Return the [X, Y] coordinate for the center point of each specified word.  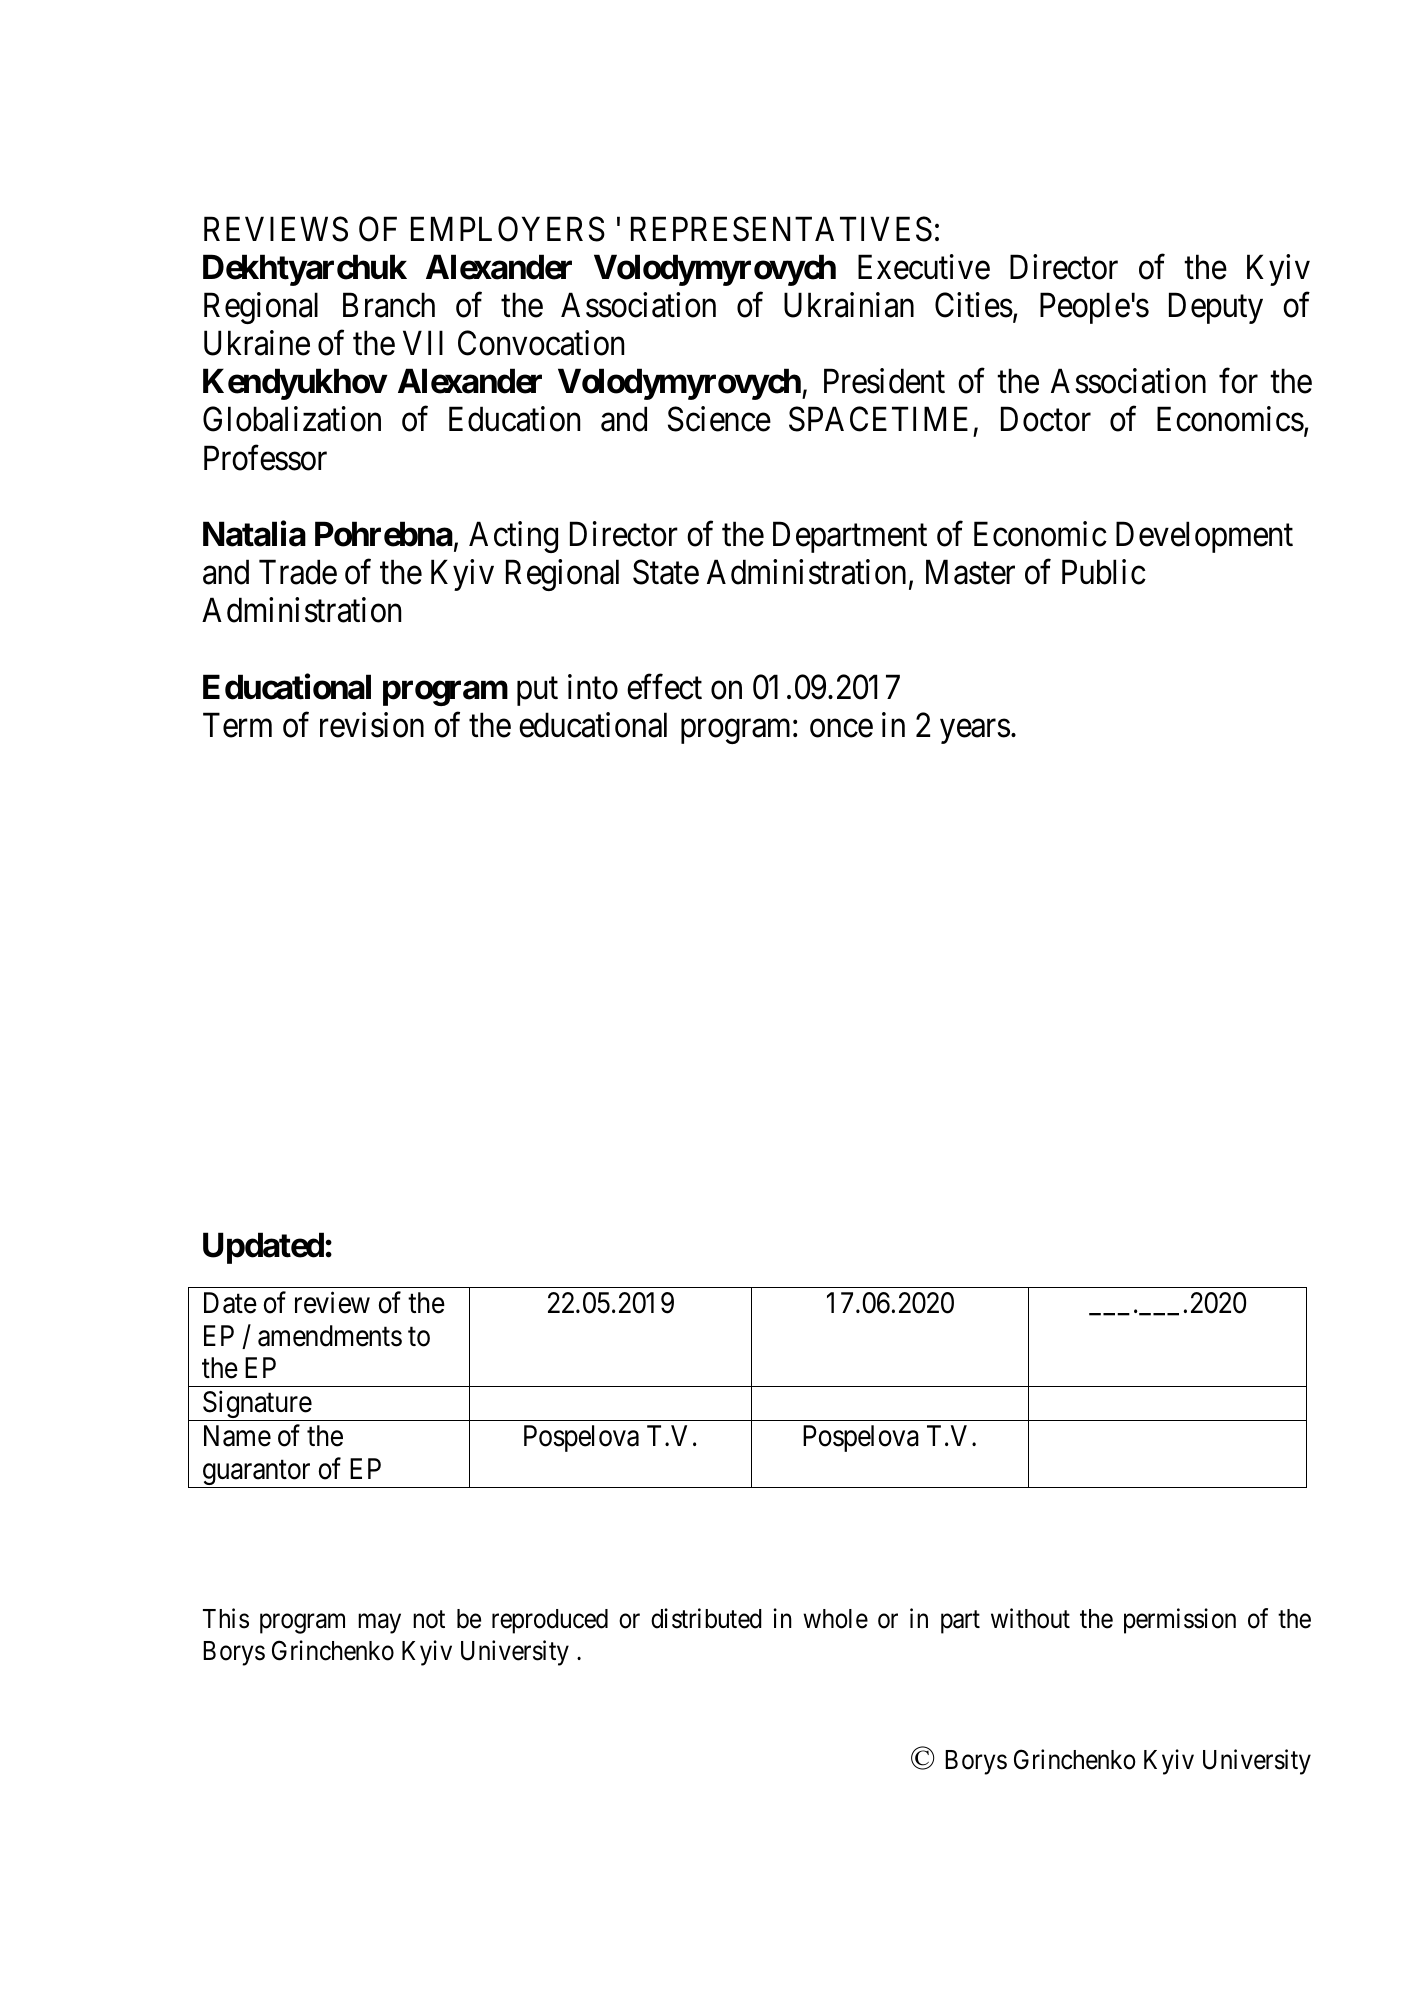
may [379, 1624]
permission [1180, 1621]
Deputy [1216, 308]
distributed [706, 1618]
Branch [389, 305]
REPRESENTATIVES [781, 229]
